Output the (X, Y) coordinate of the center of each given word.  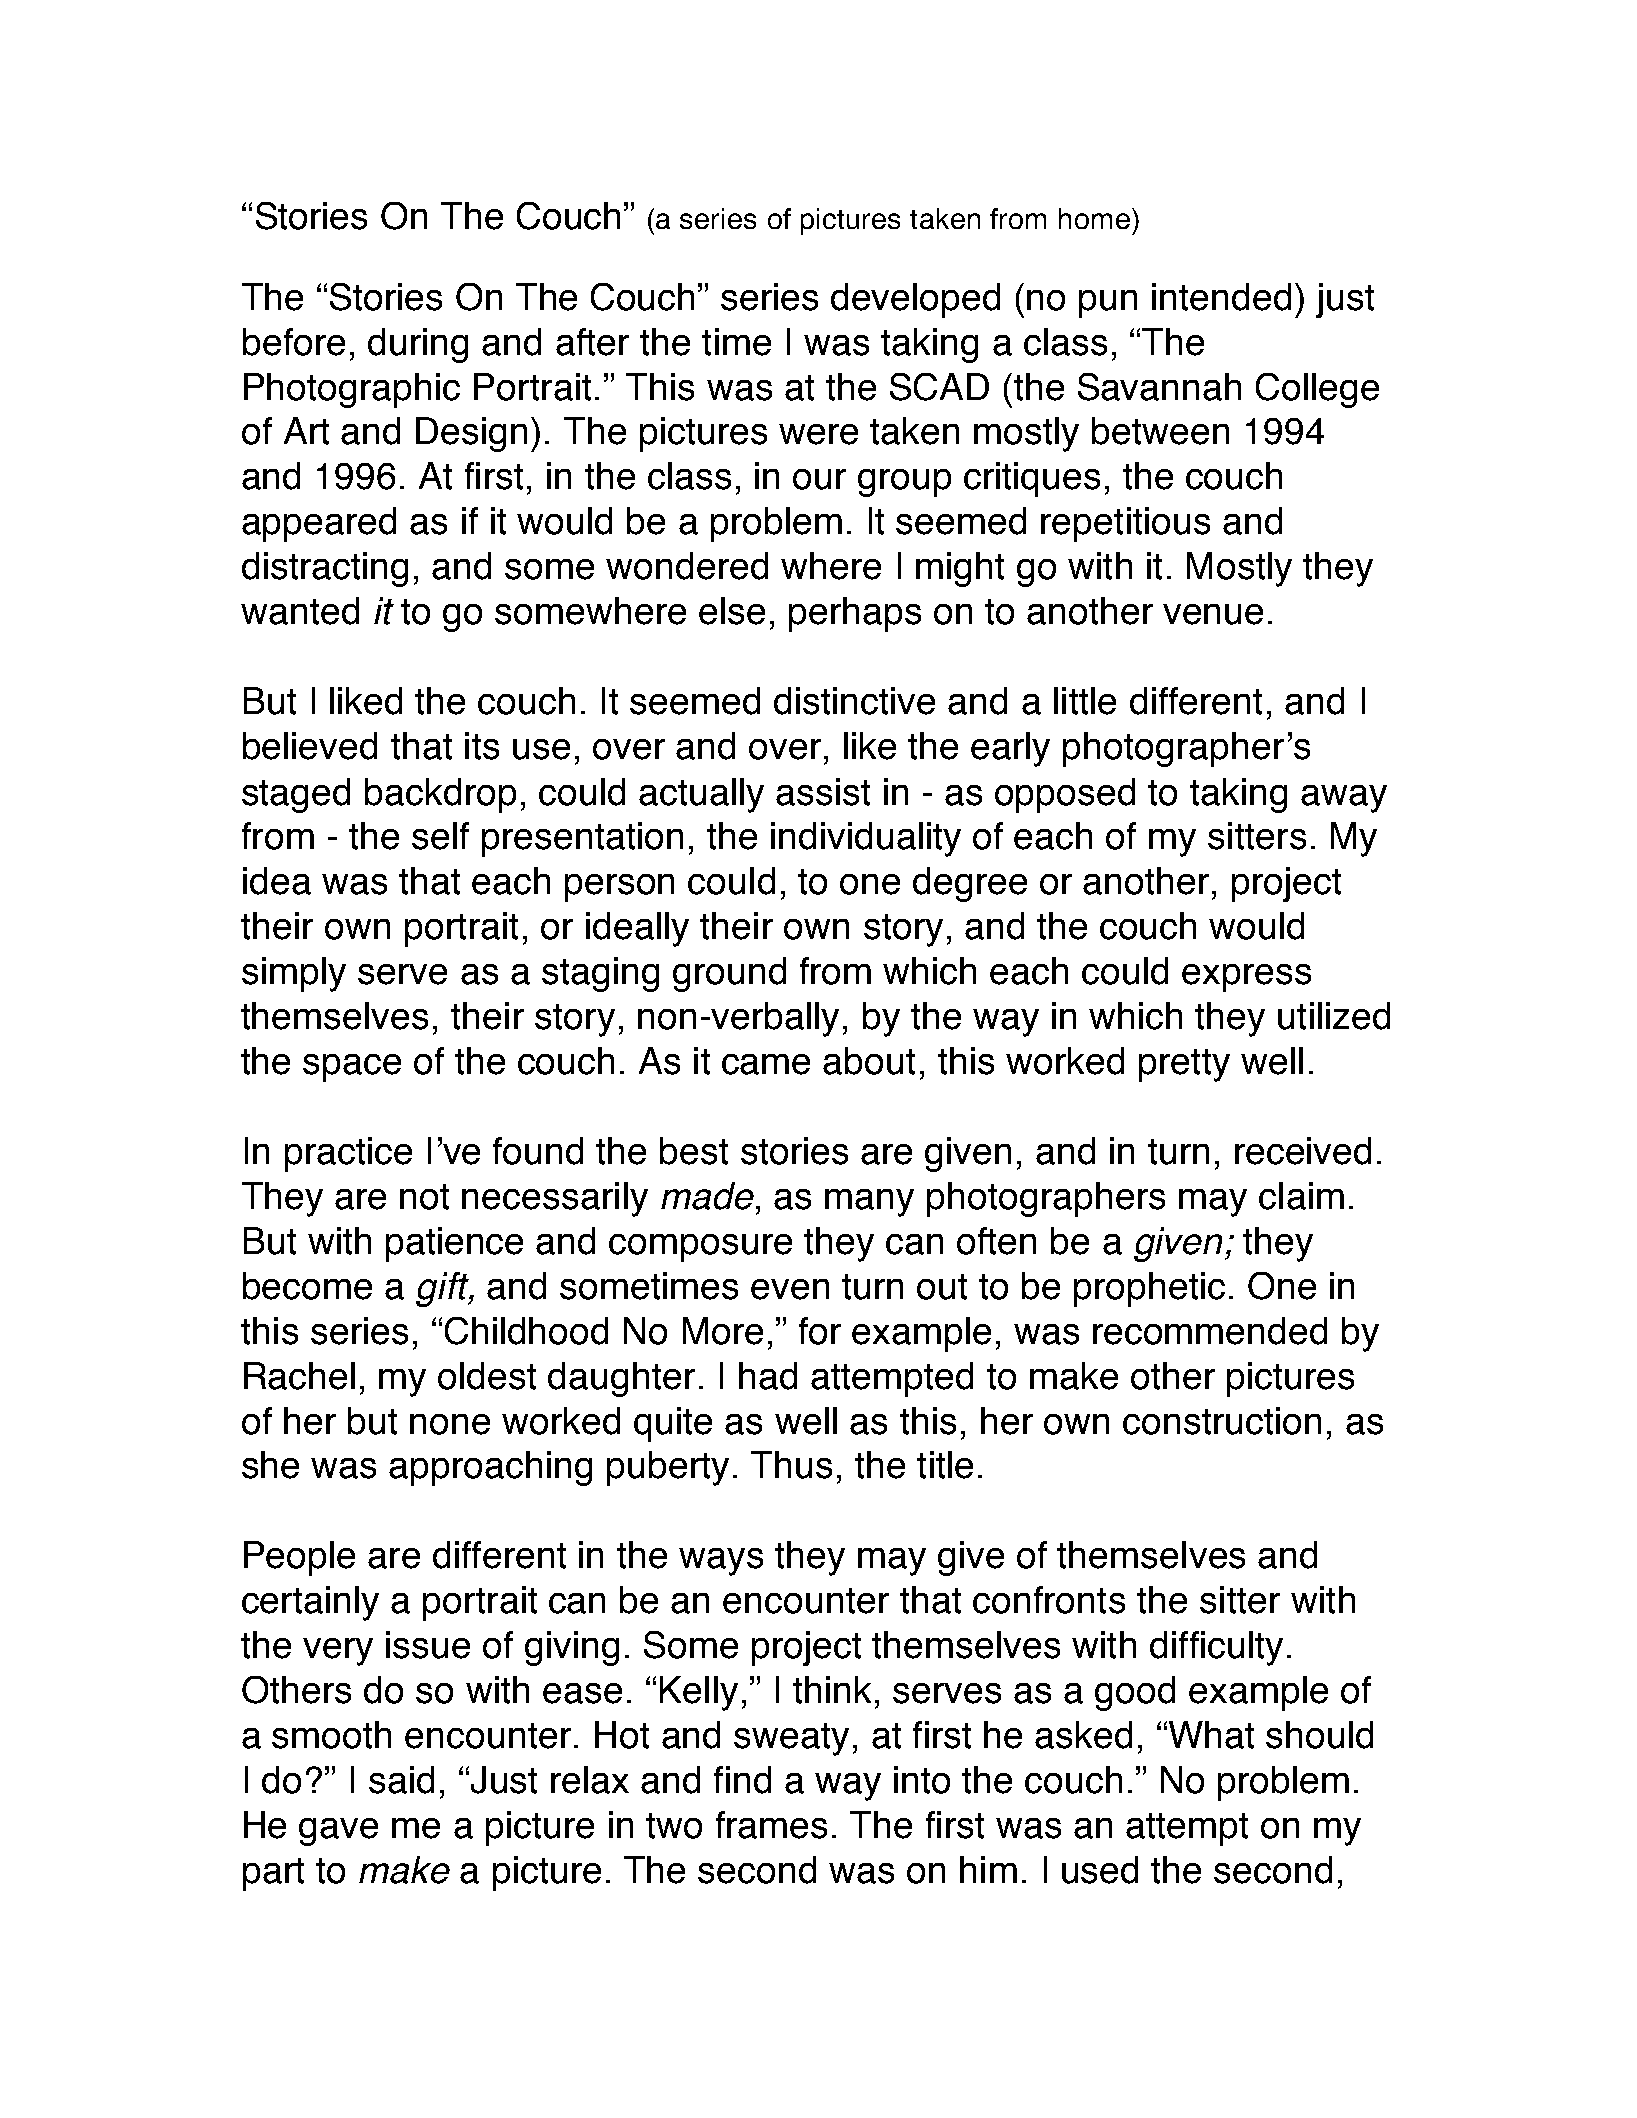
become (307, 1286)
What (1211, 1735)
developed (915, 300)
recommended (1210, 1331)
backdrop (440, 795)
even (790, 1289)
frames (771, 1825)
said (401, 1780)
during (418, 345)
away (1344, 799)
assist (823, 792)
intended (1221, 297)
